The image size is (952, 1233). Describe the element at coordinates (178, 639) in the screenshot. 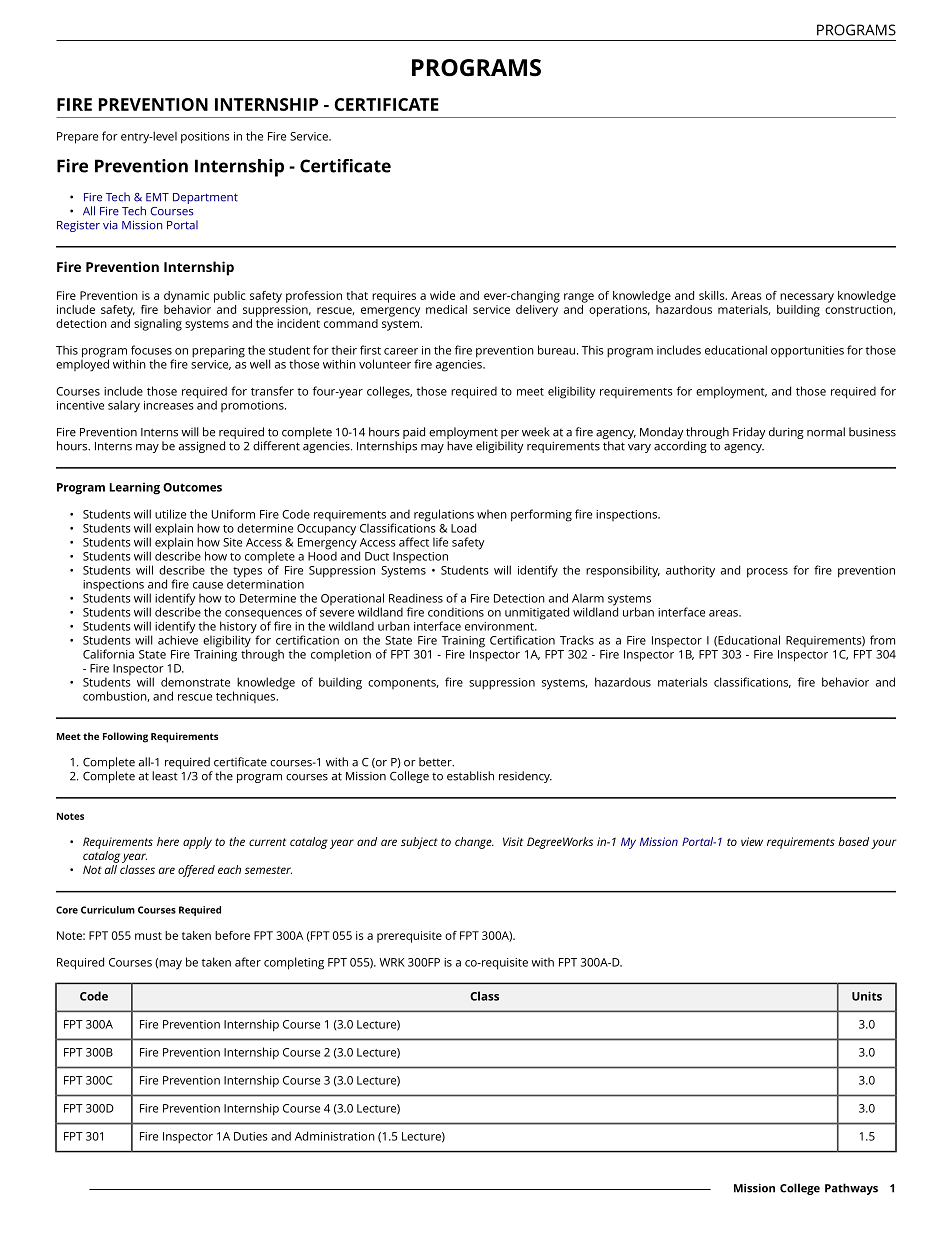

I see `achieve` at that location.
